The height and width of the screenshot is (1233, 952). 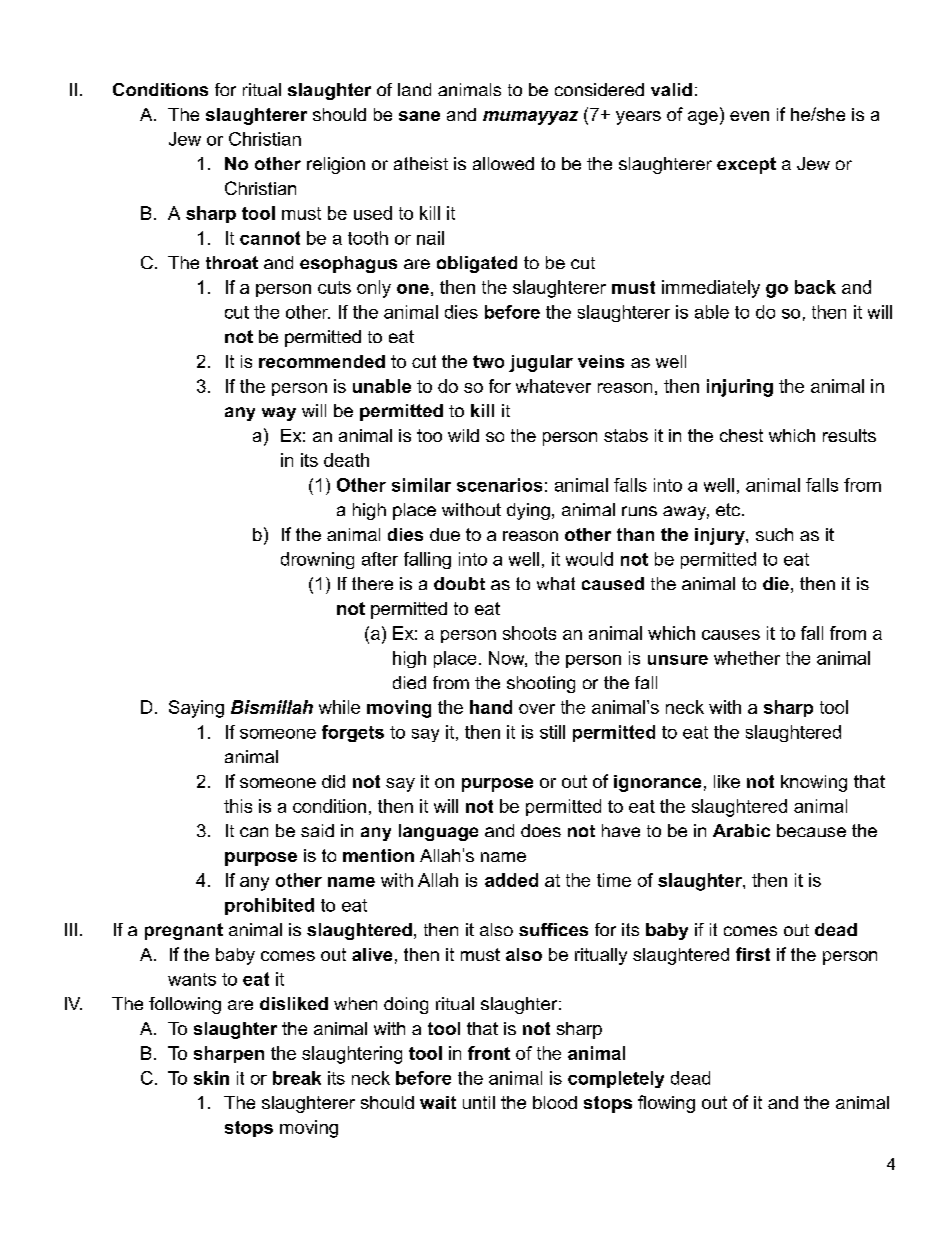 What do you see at coordinates (463, 435) in the screenshot?
I see `wild` at bounding box center [463, 435].
